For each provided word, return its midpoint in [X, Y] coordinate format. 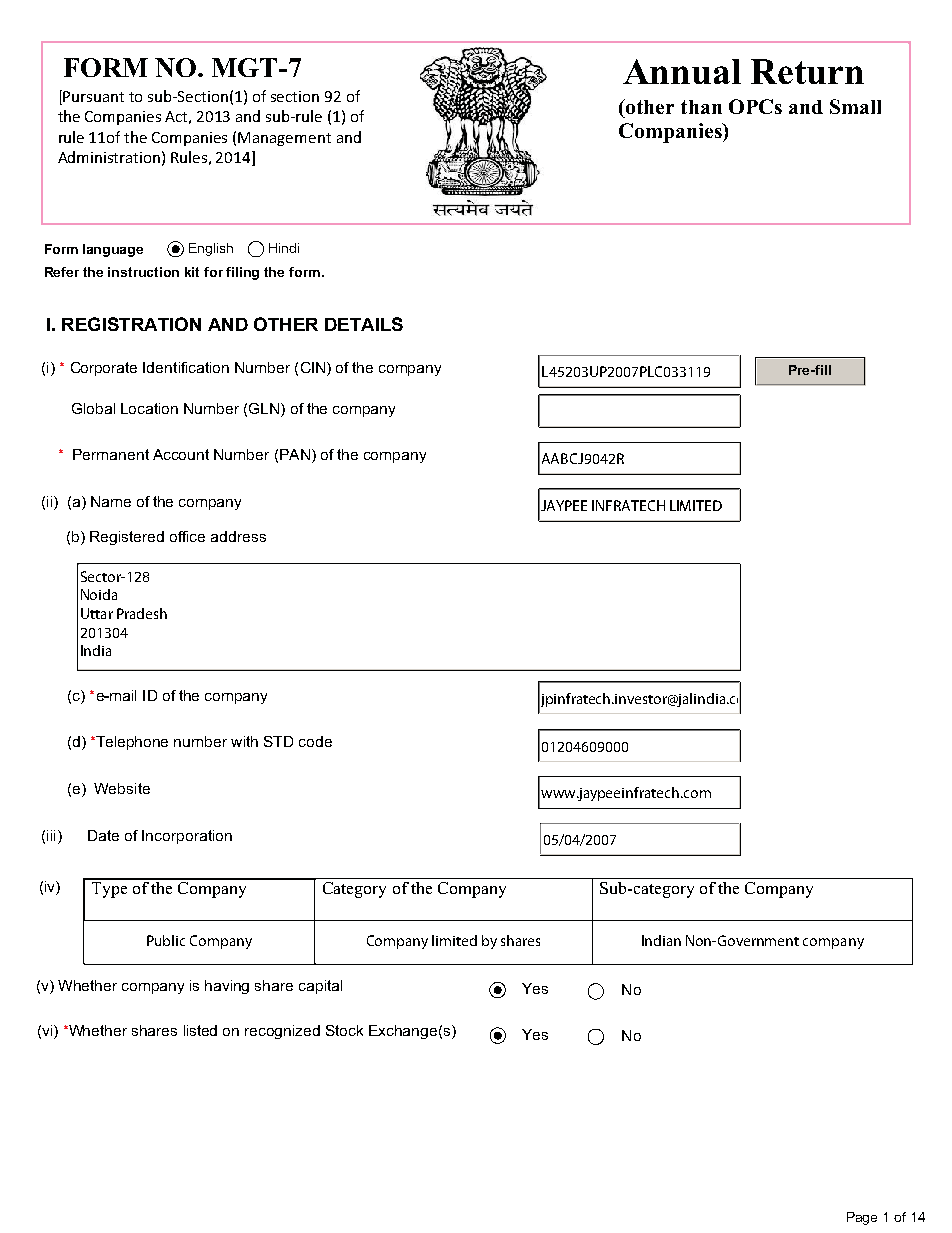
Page [862, 1218]
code [315, 741]
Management [284, 139]
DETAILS [364, 324]
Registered [127, 538]
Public [166, 940]
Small [855, 106]
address [238, 536]
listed [200, 1030]
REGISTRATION [131, 324]
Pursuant [93, 96]
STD [278, 741]
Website [122, 788]
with [244, 741]
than [701, 107]
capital [320, 987]
